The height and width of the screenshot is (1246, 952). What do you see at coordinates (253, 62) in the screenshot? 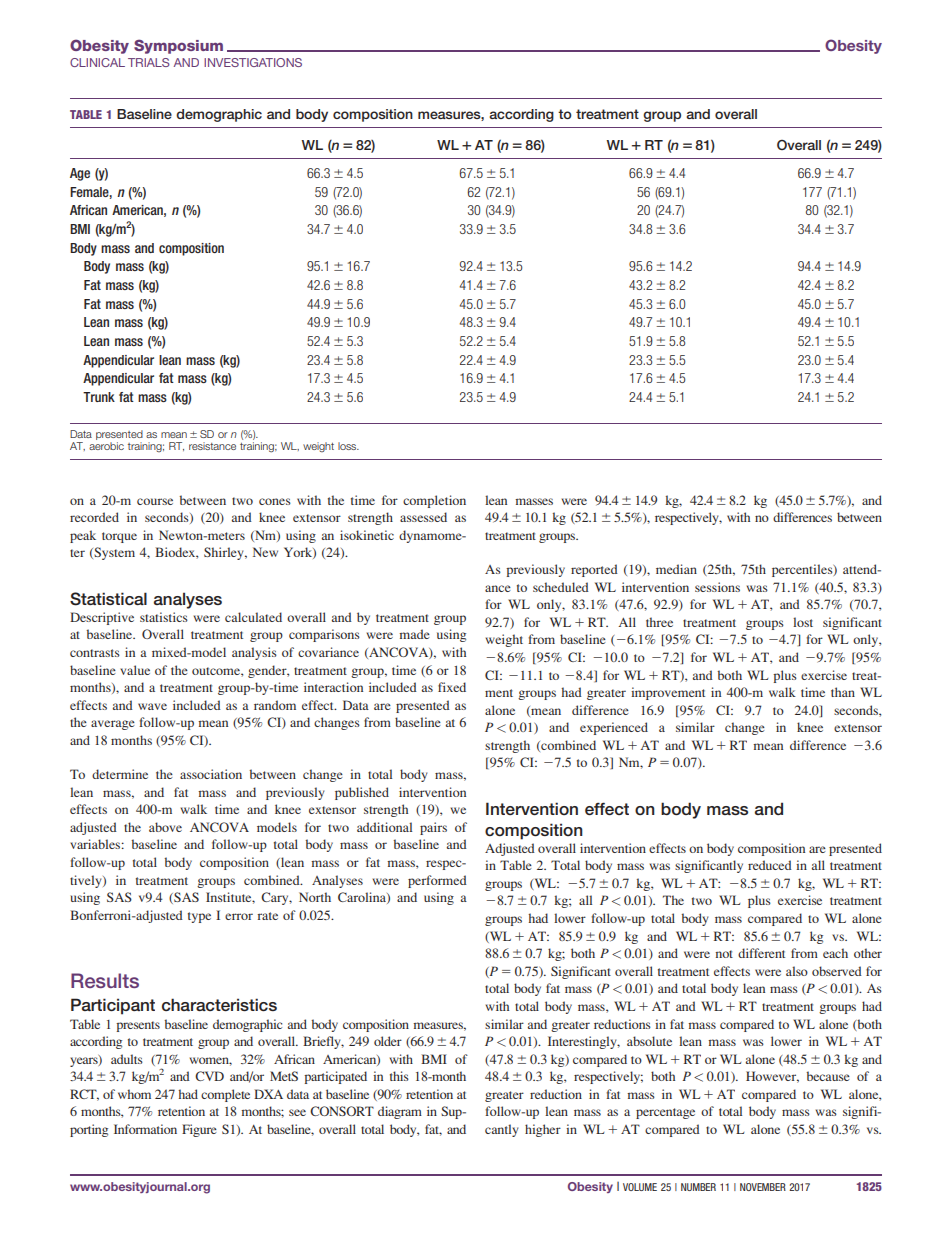
I see `INVESTIGATIONS` at bounding box center [253, 62].
